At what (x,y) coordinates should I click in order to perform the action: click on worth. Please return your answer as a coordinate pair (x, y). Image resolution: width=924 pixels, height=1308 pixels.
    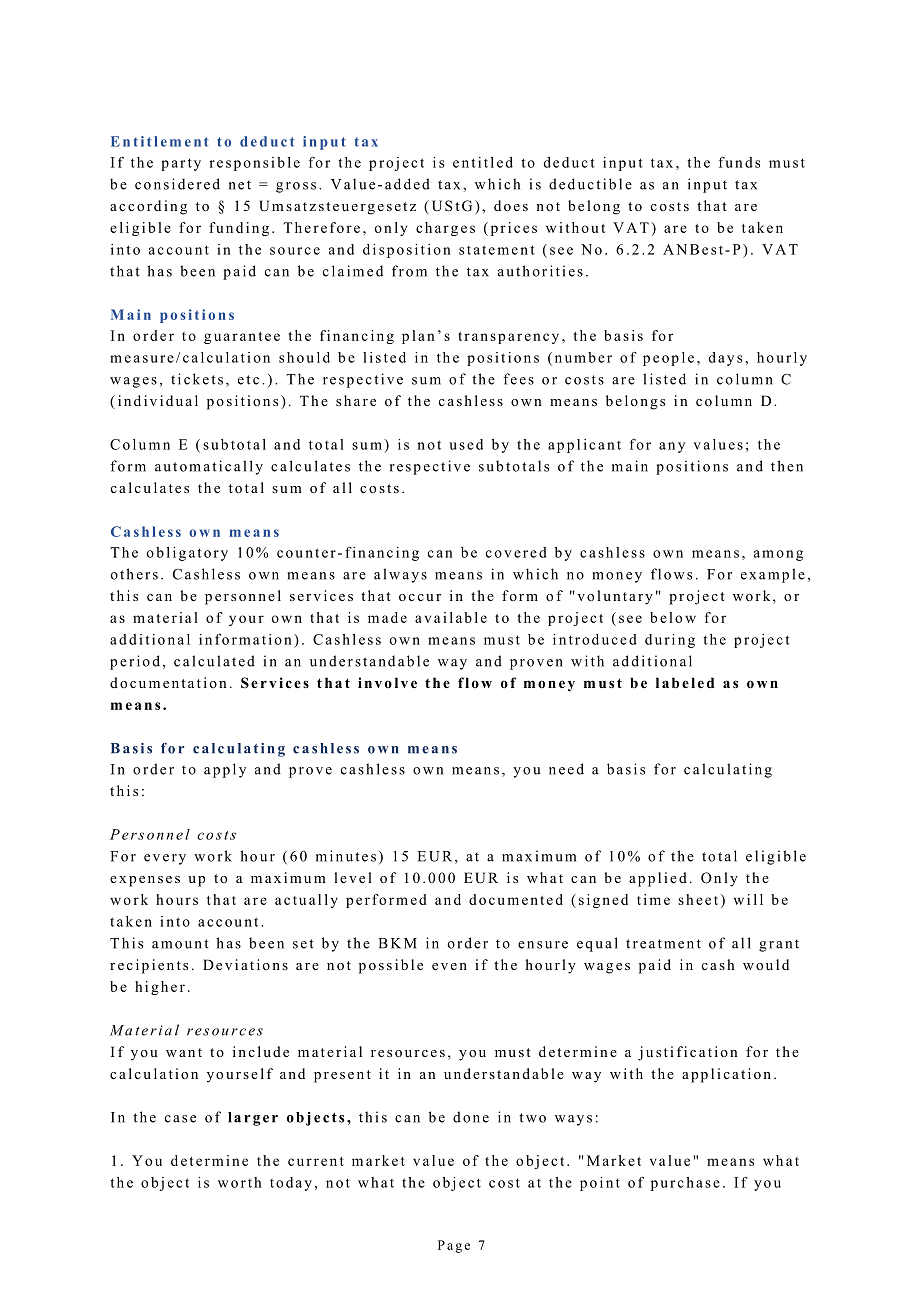
    Looking at the image, I should click on (239, 1182).
